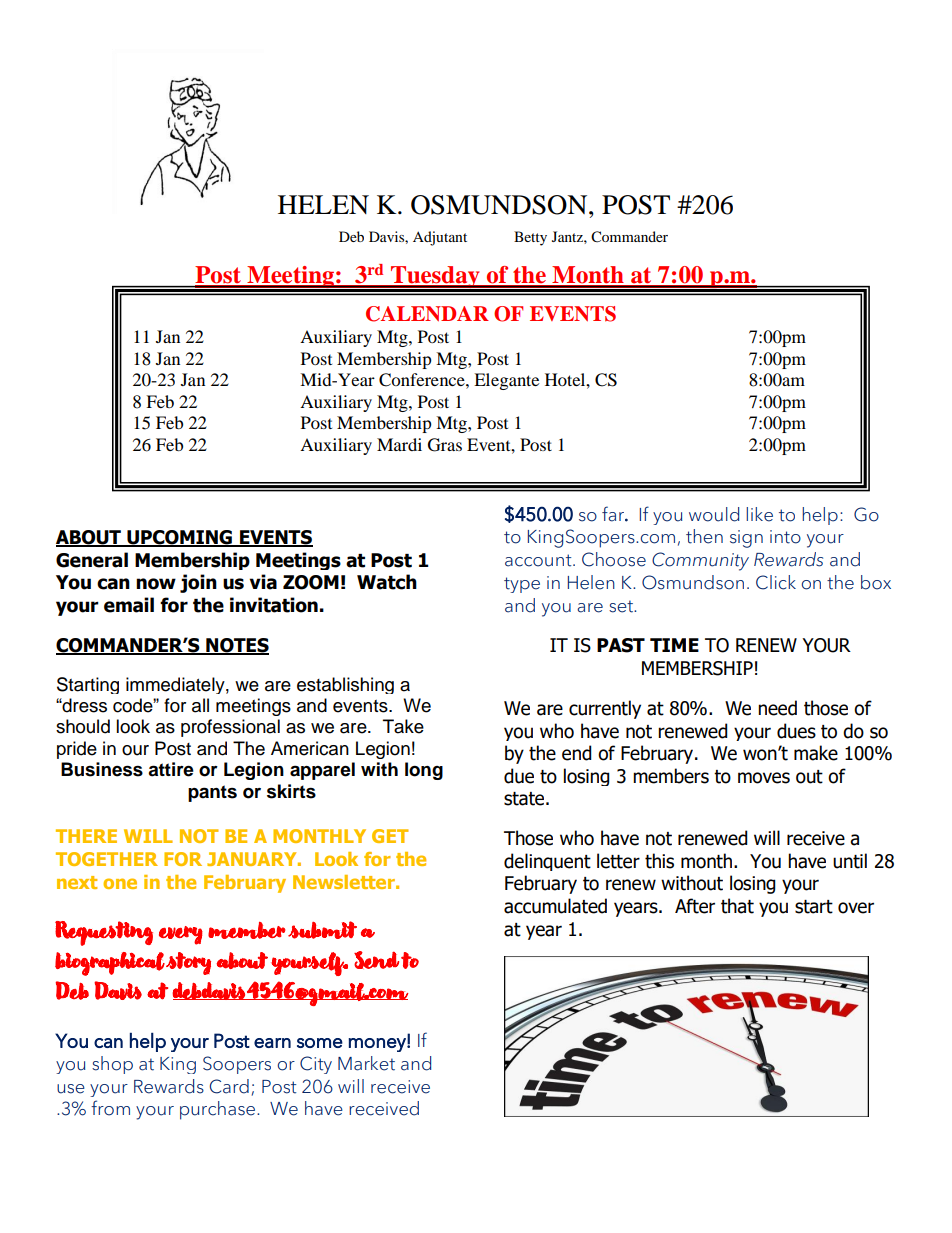  Describe the element at coordinates (236, 646) in the screenshot. I see `NOTES` at that location.
